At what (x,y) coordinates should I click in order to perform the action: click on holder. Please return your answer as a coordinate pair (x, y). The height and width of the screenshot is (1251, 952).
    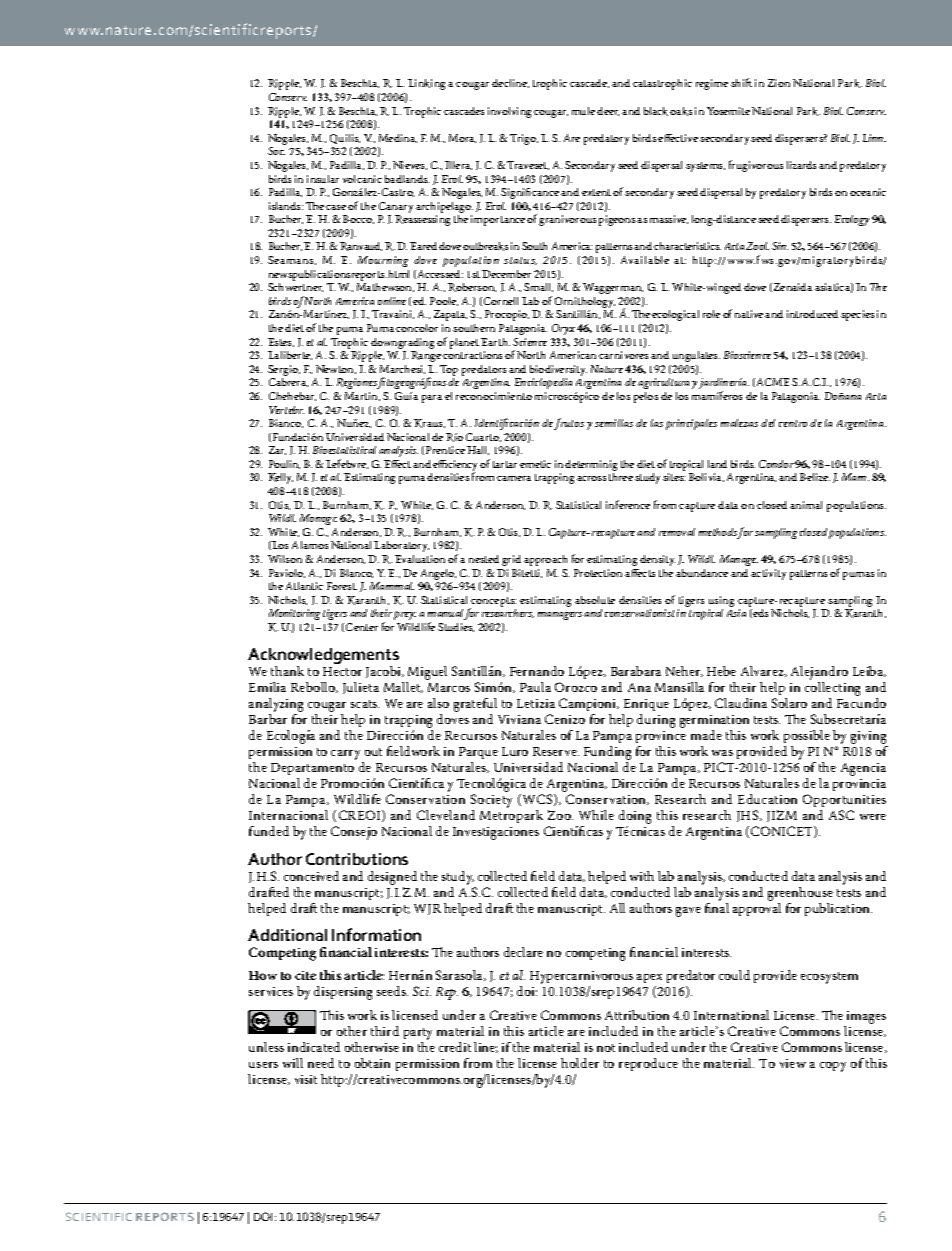
    Looking at the image, I should click on (580, 1063).
